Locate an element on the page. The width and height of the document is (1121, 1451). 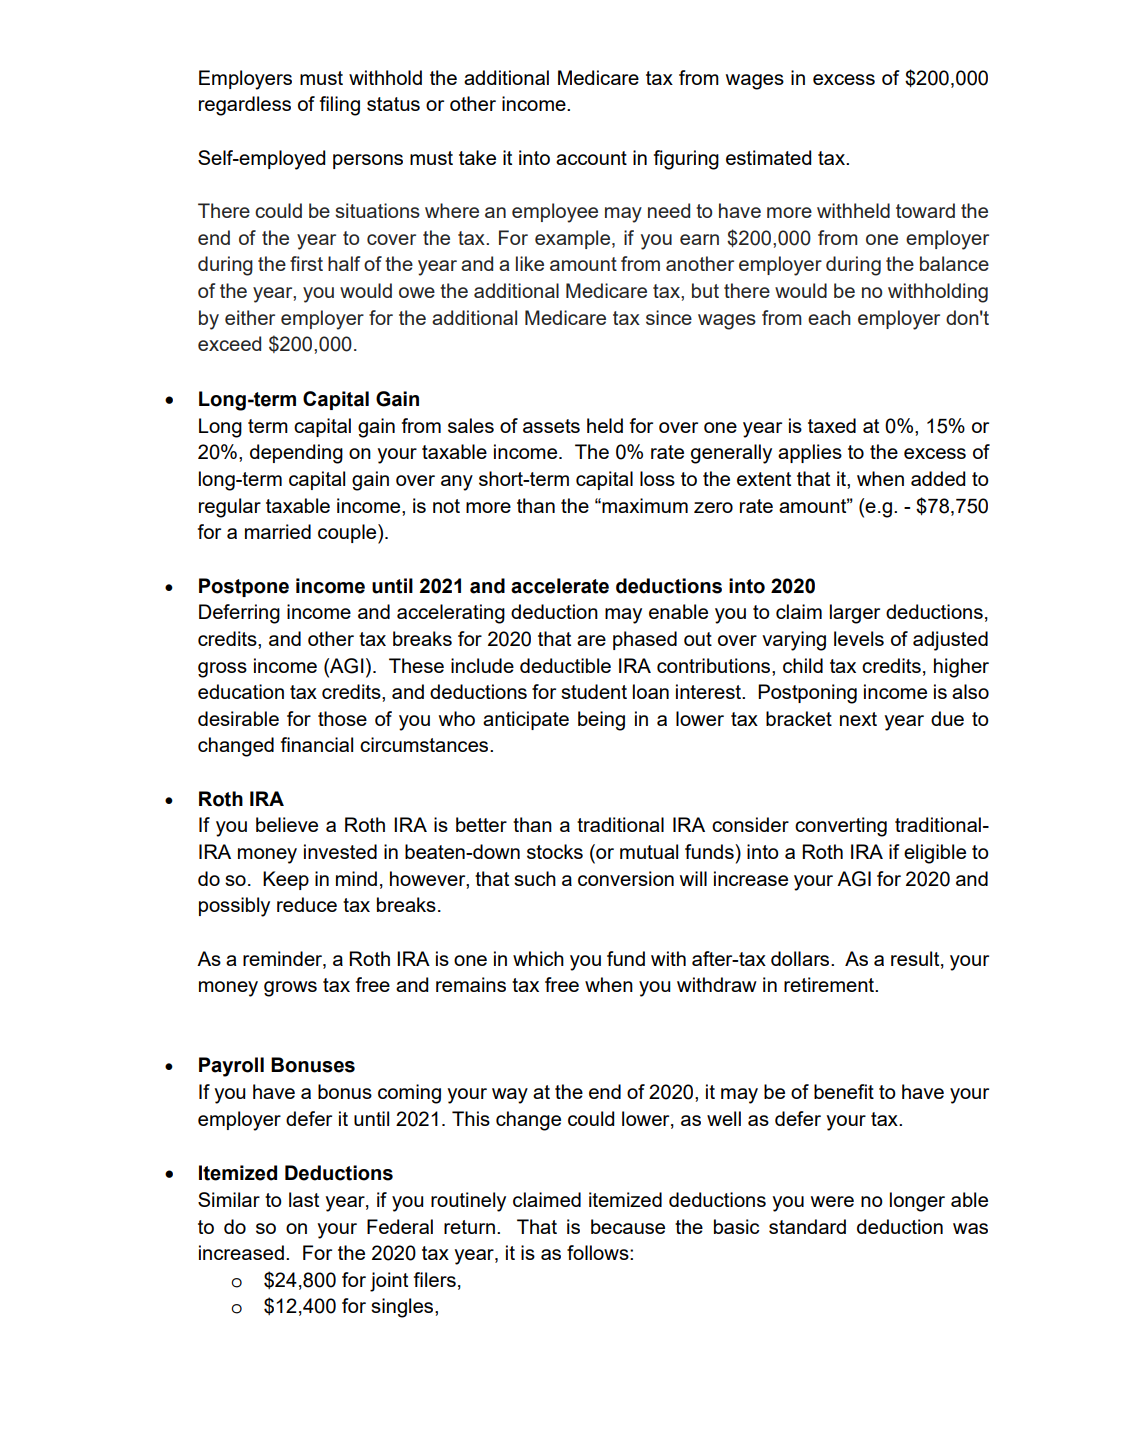
depending is located at coordinates (296, 454).
